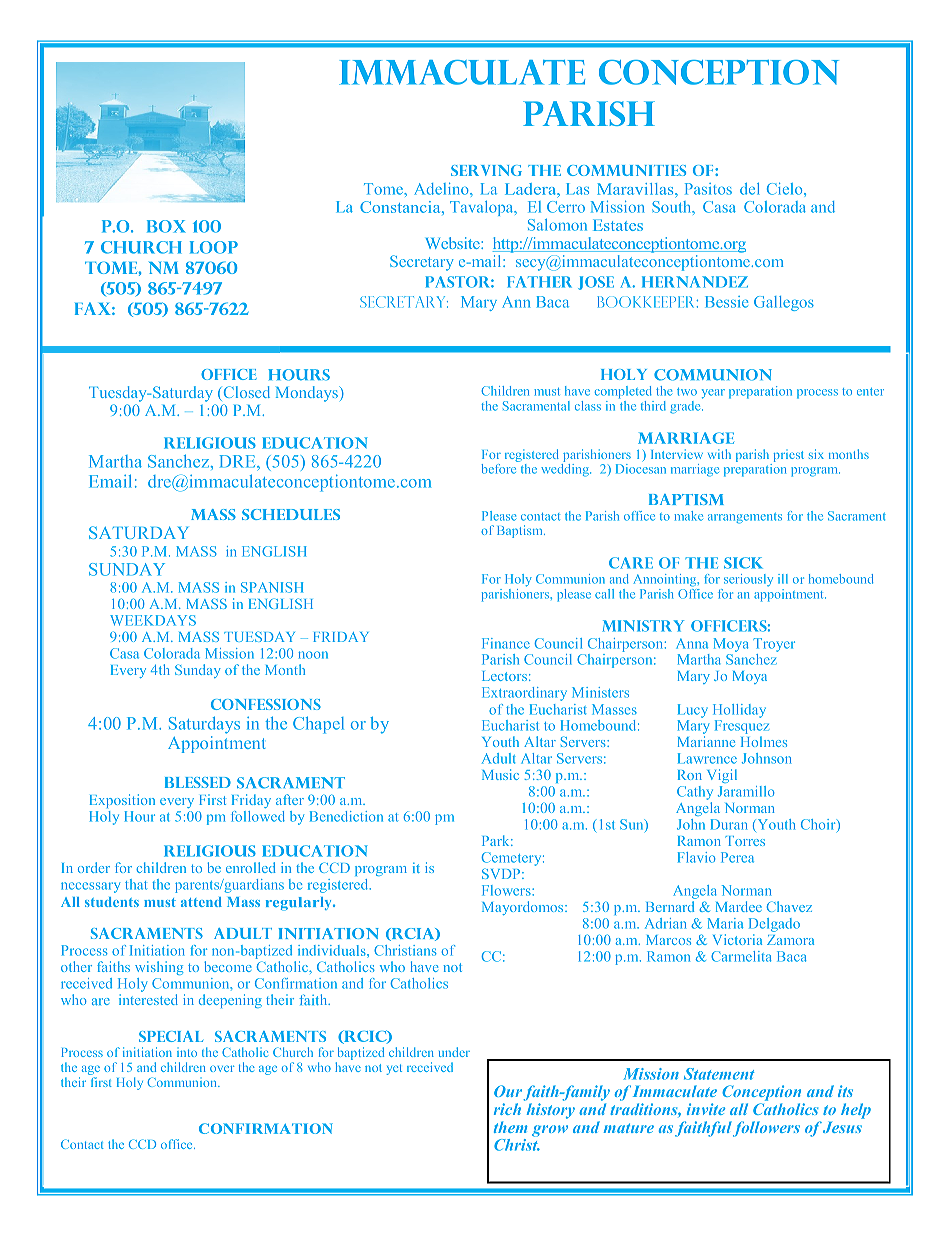 This page has width=952, height=1233. What do you see at coordinates (500, 774) in the page?
I see `Music` at bounding box center [500, 774].
